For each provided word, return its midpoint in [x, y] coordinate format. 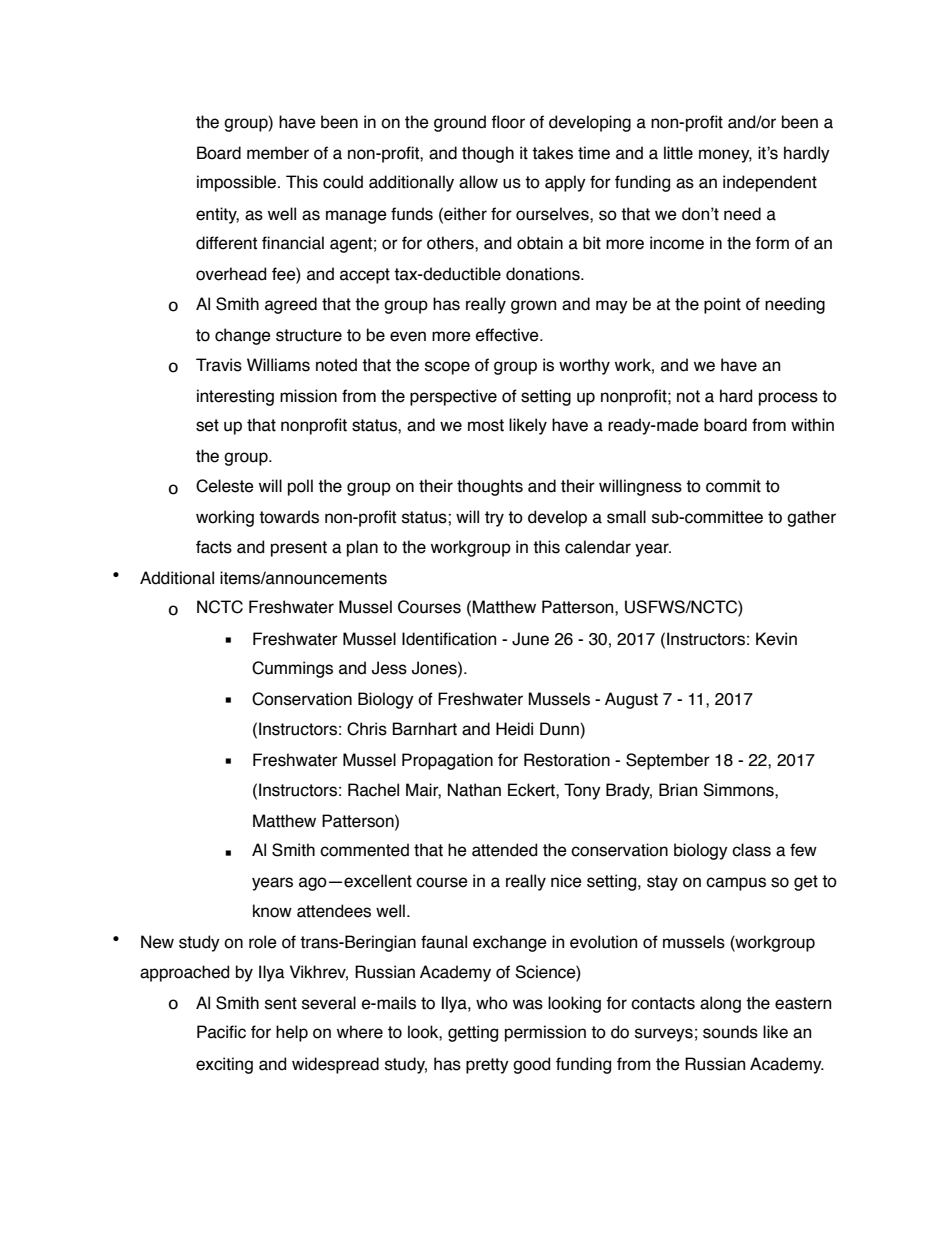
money [725, 156]
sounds [730, 1032]
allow [478, 182]
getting [473, 1033]
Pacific [221, 1032]
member [278, 153]
